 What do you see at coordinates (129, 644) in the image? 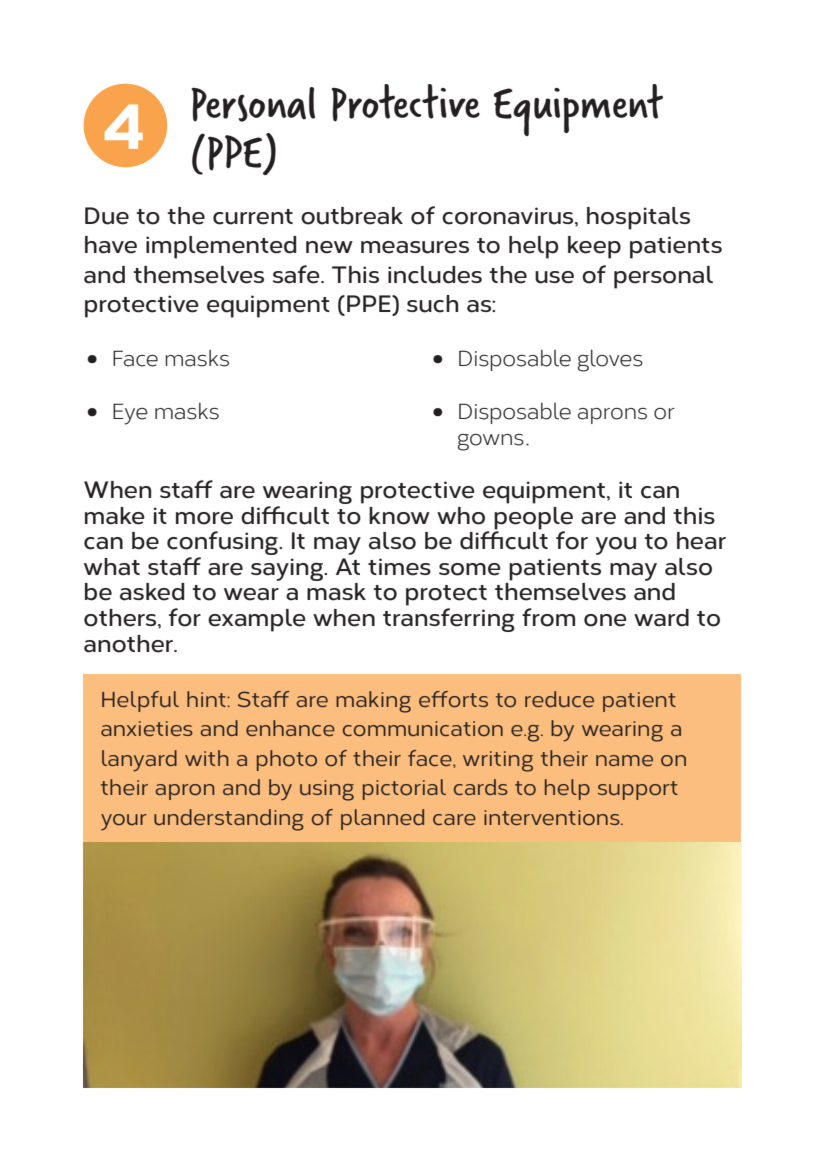
I see `another` at bounding box center [129, 644].
